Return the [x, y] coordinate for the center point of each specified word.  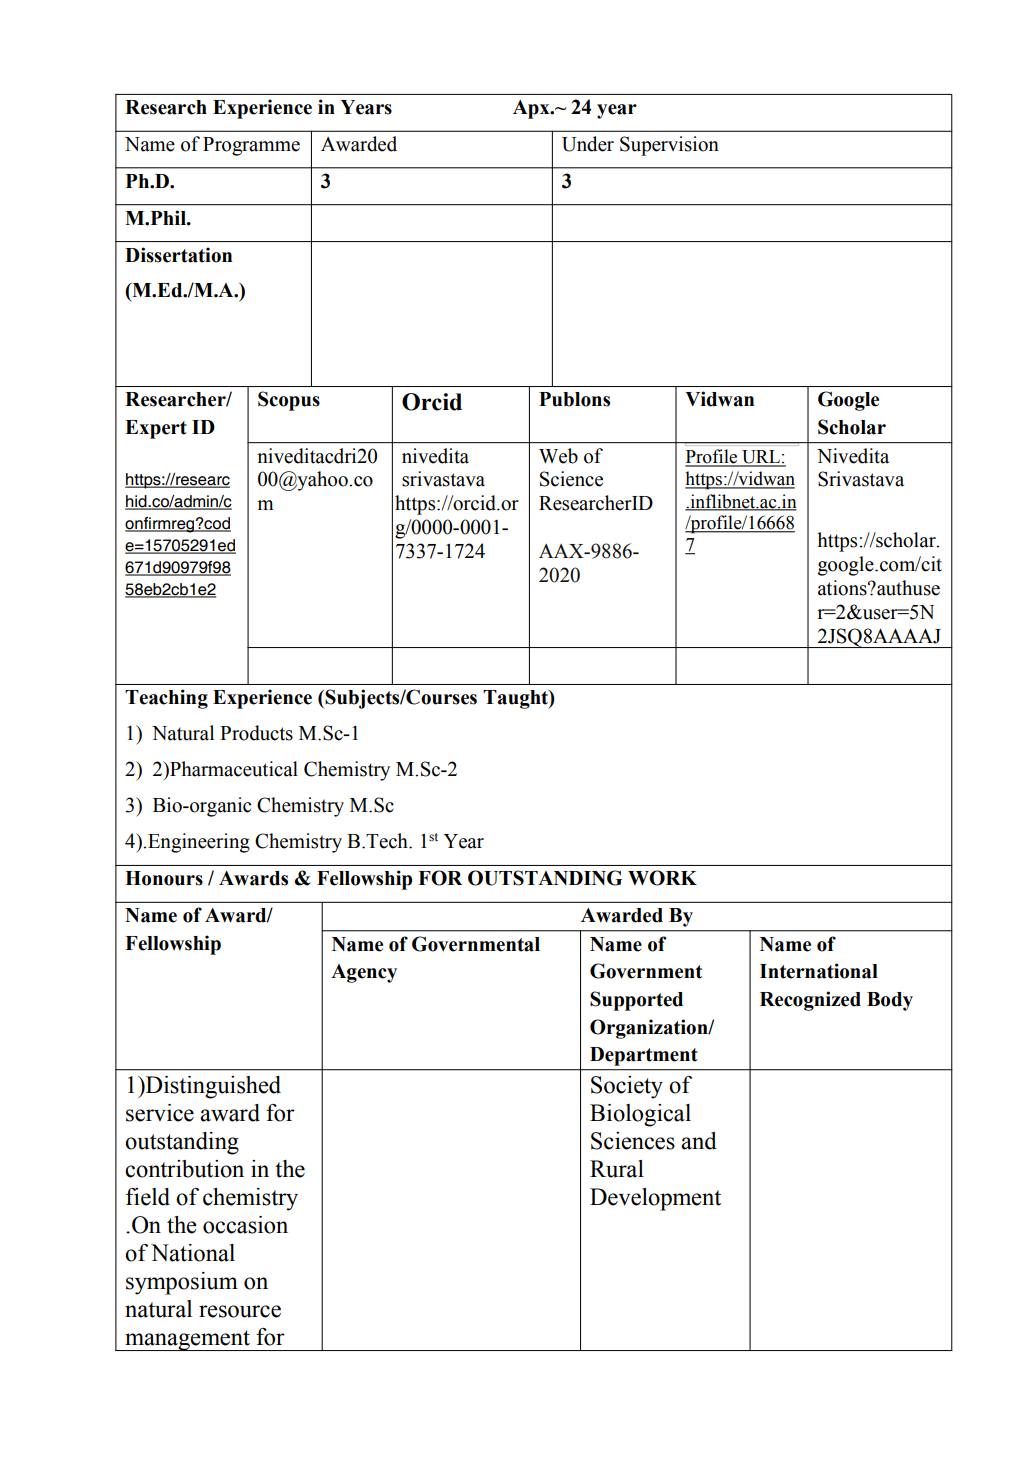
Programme [251, 146]
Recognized [810, 1001]
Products [256, 733]
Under [588, 144]
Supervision [669, 146]
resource [240, 1311]
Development [655, 1199]
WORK [662, 878]
